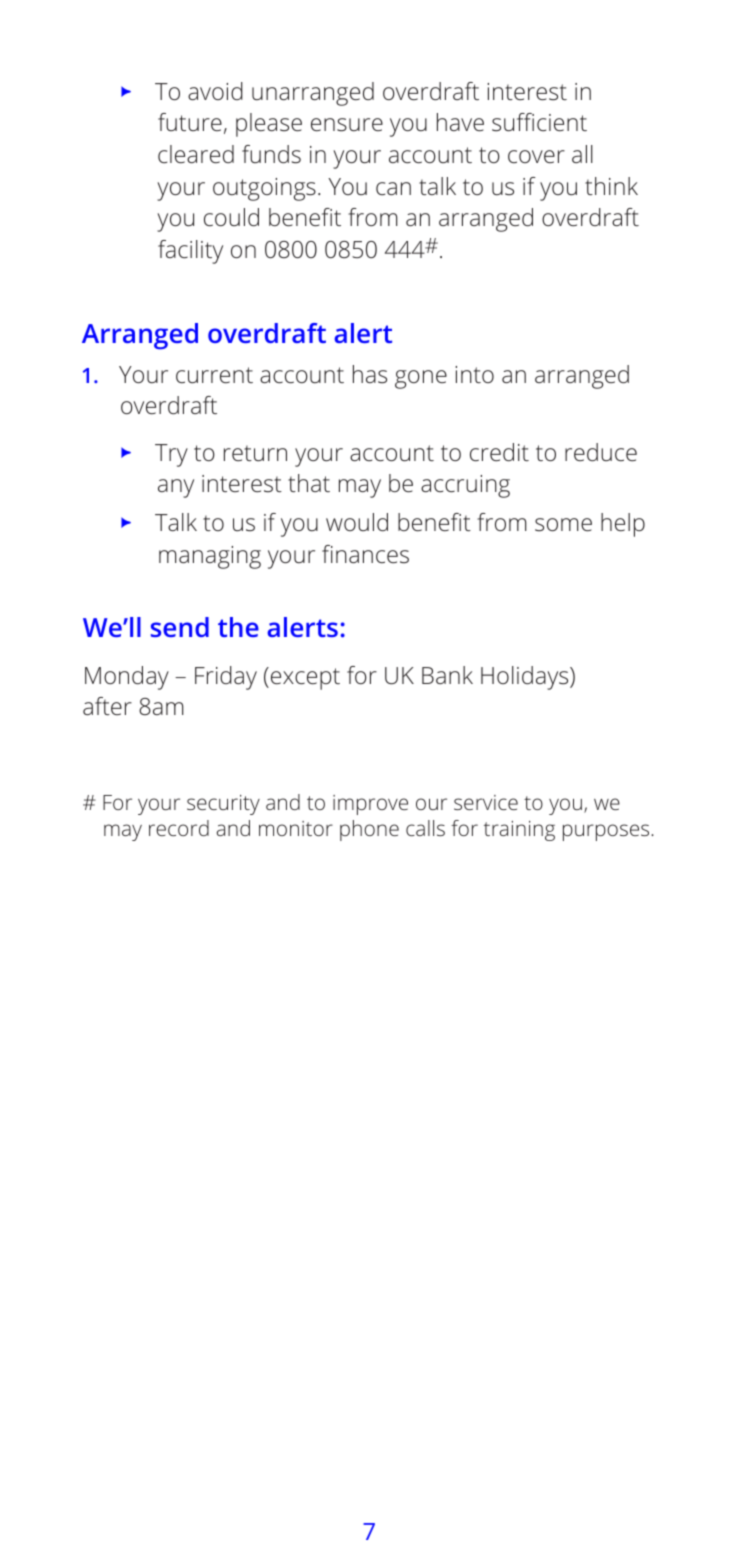  I want to click on current, so click(214, 375).
